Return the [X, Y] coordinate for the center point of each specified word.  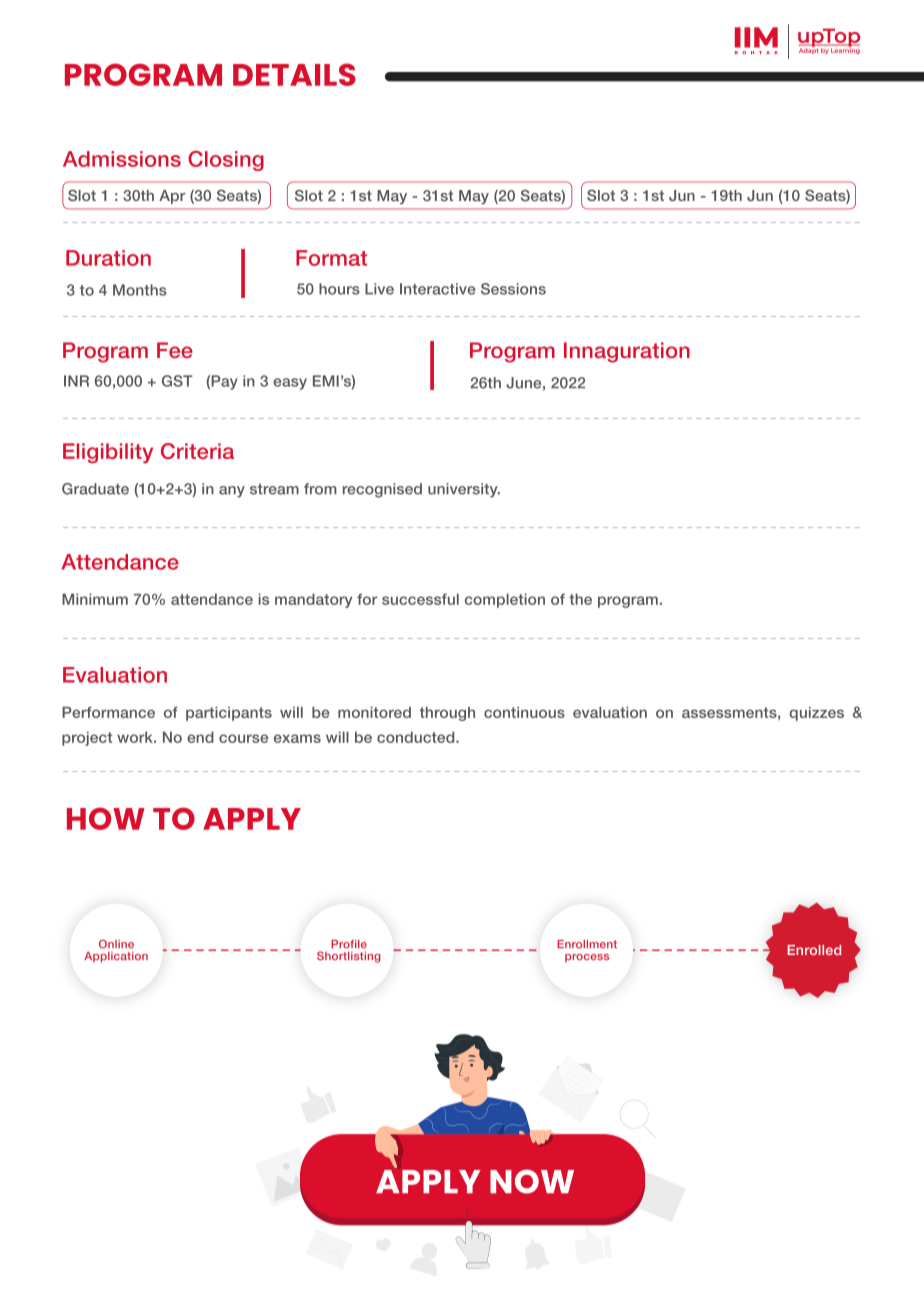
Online [116, 944]
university [464, 490]
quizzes [816, 714]
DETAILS [294, 74]
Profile [349, 944]
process [587, 958]
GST [177, 381]
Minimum [95, 599]
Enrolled [814, 950]
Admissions [122, 159]
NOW [532, 1181]
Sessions [513, 289]
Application [116, 957]
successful [420, 599]
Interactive [438, 289]
